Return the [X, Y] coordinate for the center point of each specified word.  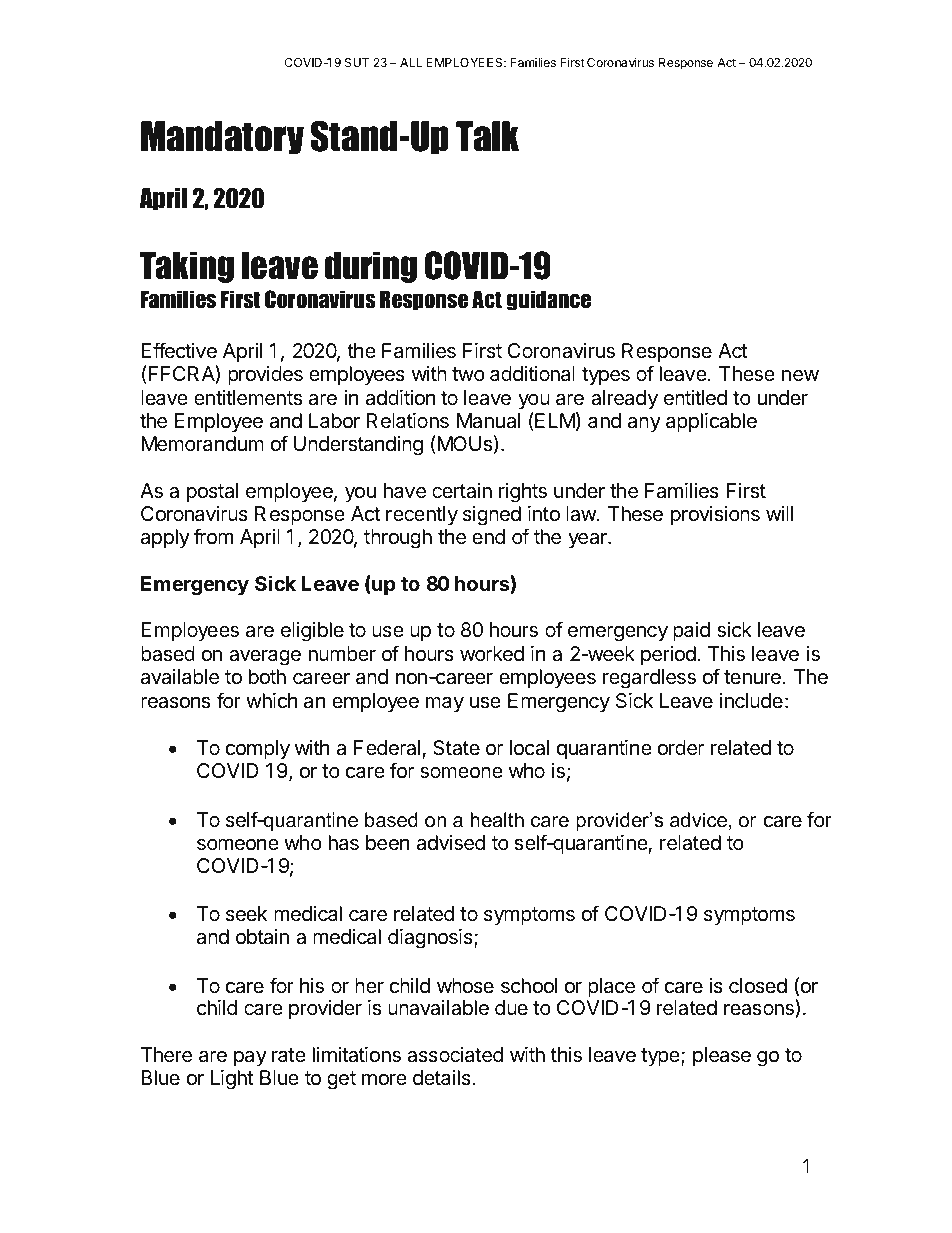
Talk [487, 136]
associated [455, 1055]
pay [250, 1058]
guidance [549, 300]
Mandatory [222, 138]
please [722, 1056]
